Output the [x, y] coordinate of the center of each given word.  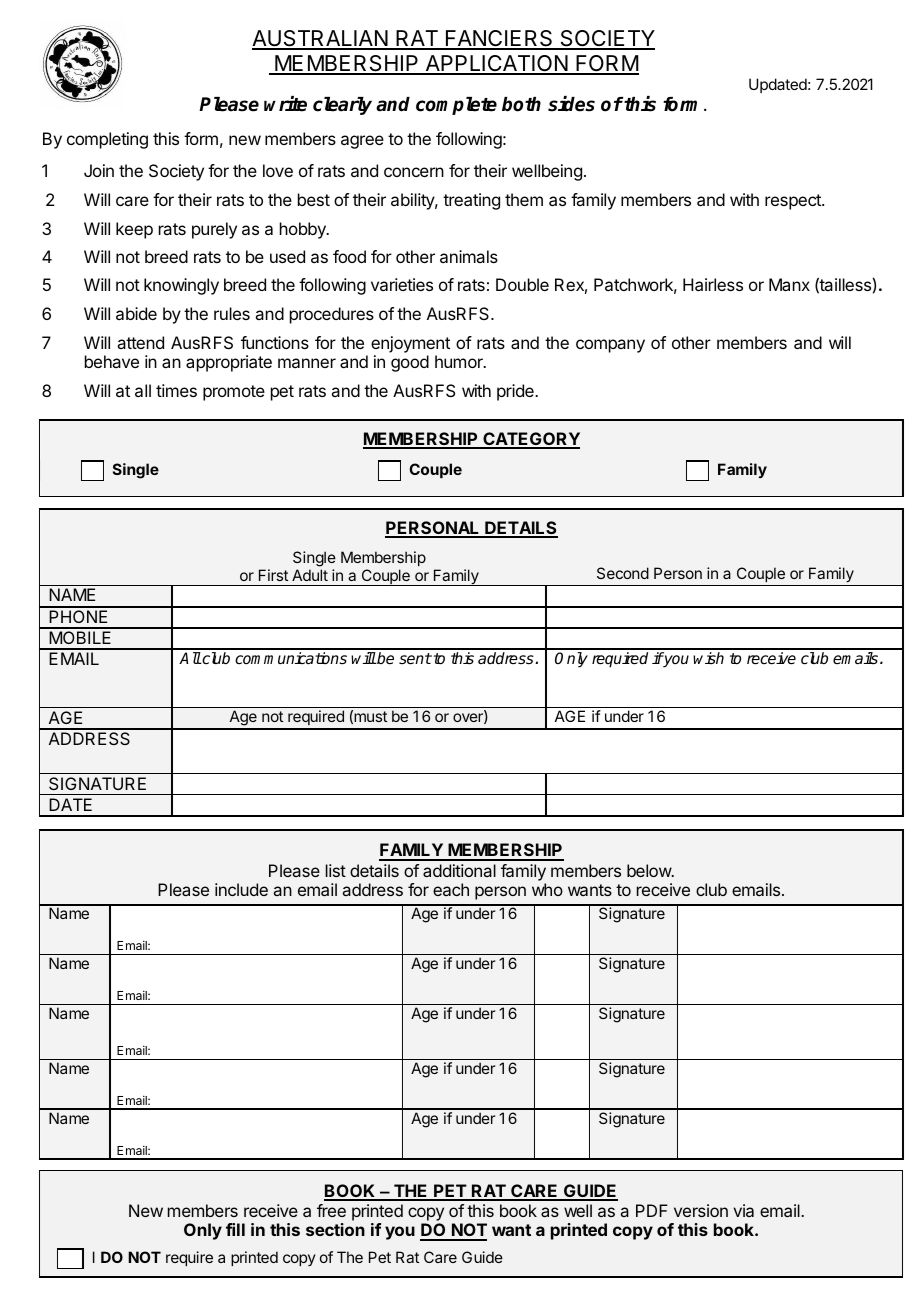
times [176, 390]
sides [571, 104]
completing [107, 140]
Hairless [713, 284]
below [650, 870]
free [331, 1210]
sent [415, 659]
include [241, 889]
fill [235, 1229]
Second [623, 573]
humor [460, 361]
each [451, 889]
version [701, 1210]
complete [456, 106]
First [273, 575]
